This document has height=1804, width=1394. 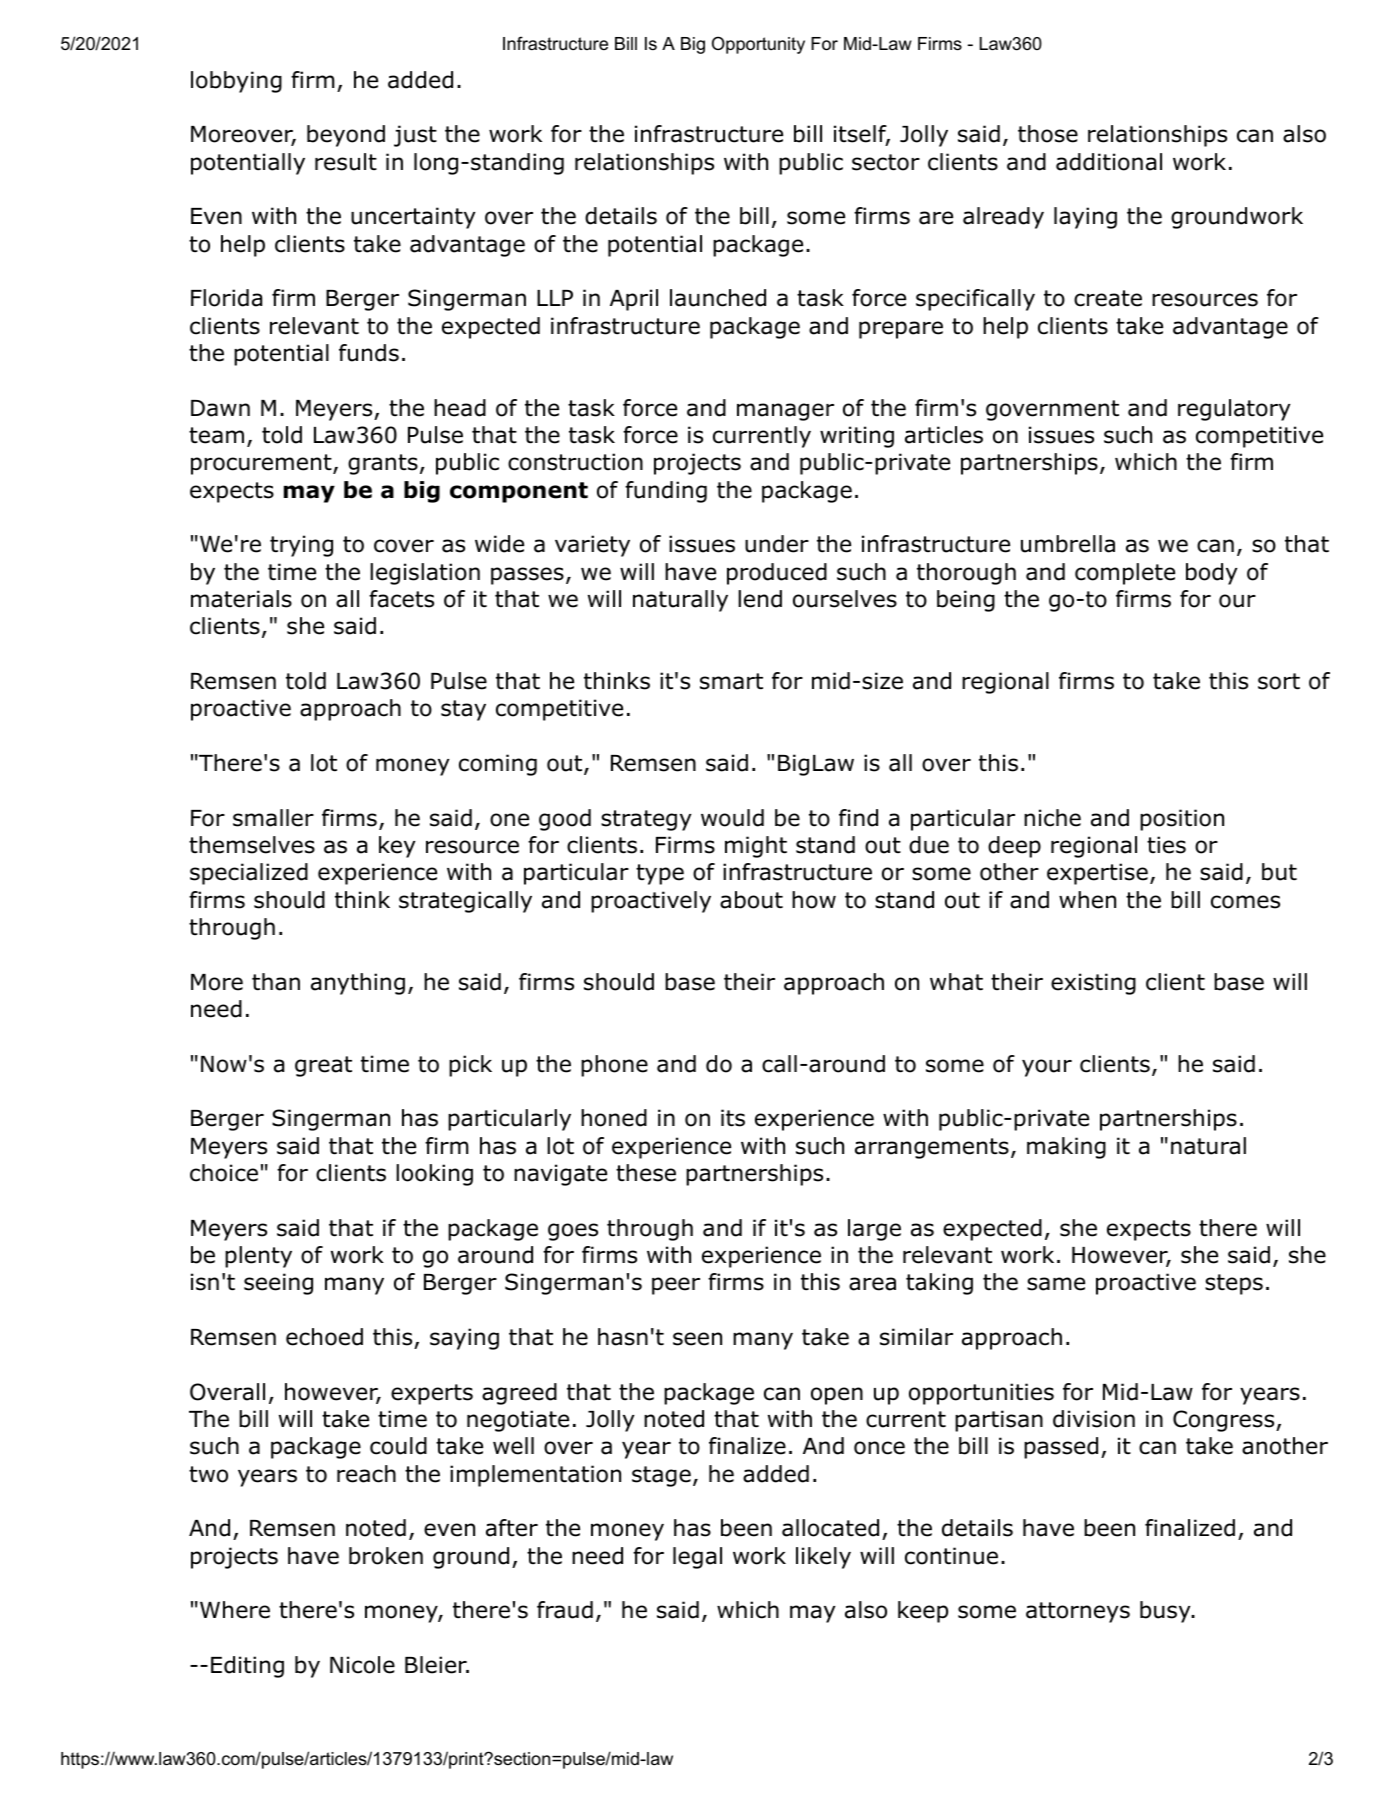 What do you see at coordinates (1109, 162) in the document?
I see `additional` at bounding box center [1109, 162].
